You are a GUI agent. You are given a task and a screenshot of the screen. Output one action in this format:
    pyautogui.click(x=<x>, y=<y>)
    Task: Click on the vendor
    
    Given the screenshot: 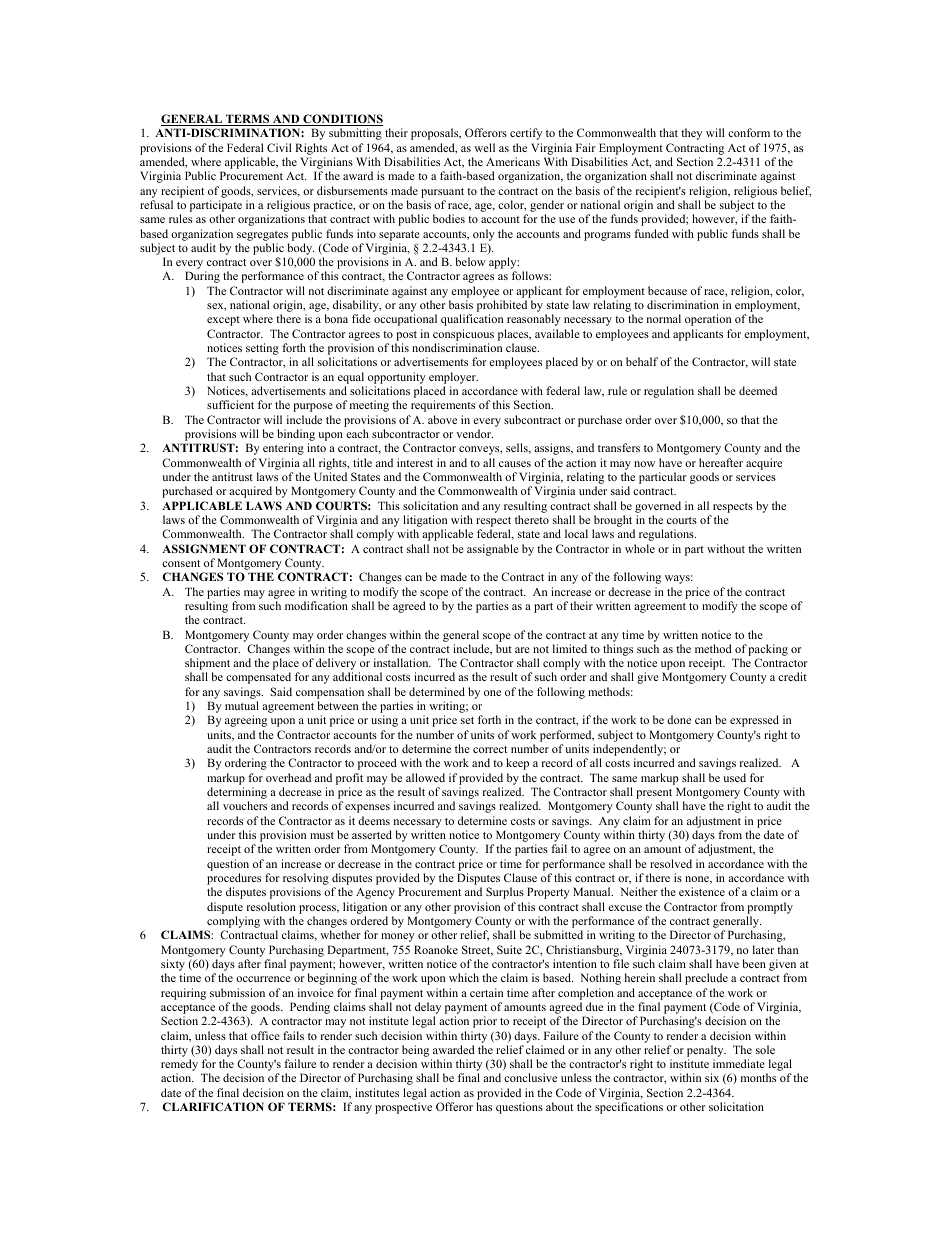 What is the action you would take?
    pyautogui.click(x=474, y=433)
